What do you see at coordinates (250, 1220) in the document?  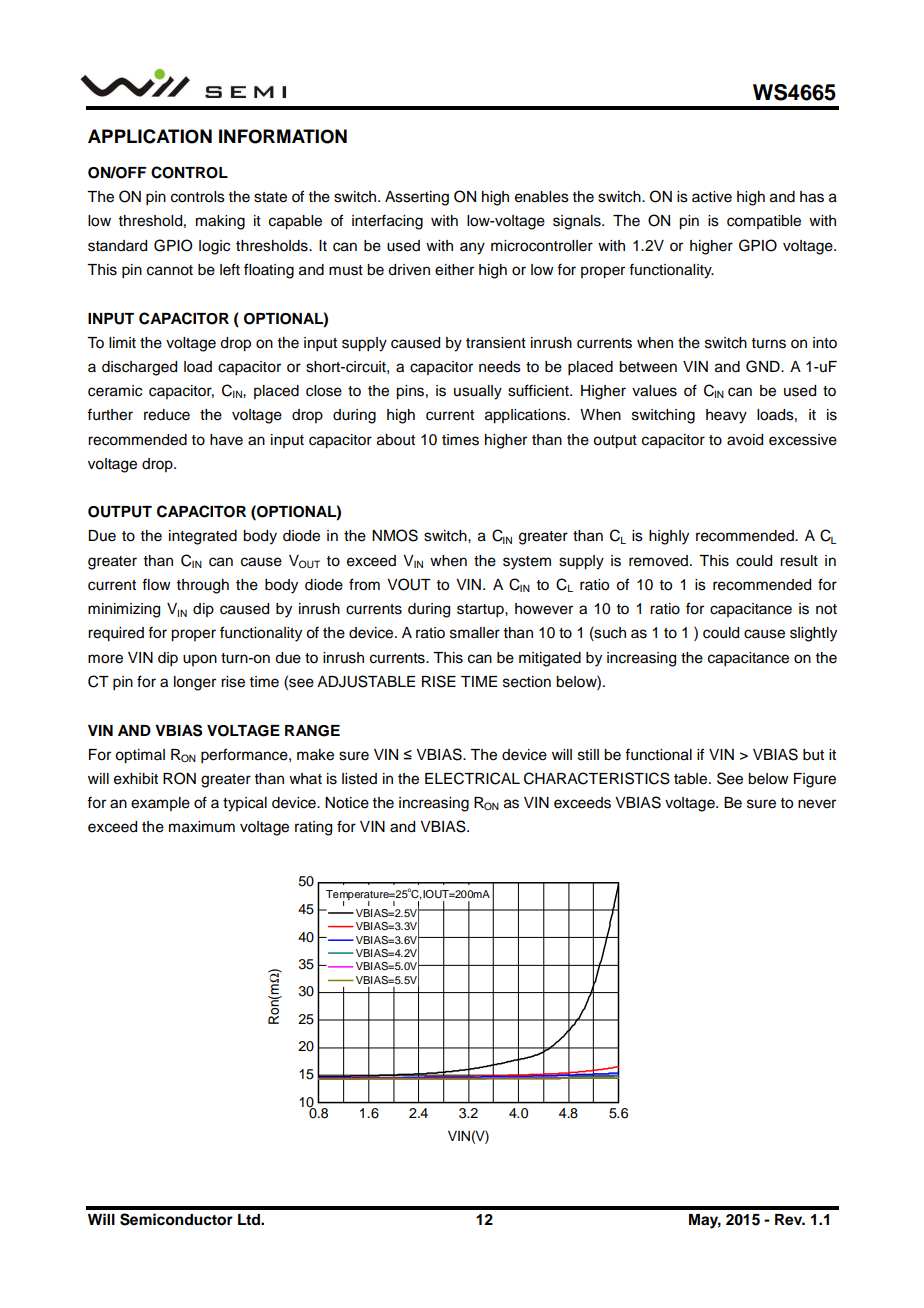 I see `Ltd` at bounding box center [250, 1220].
